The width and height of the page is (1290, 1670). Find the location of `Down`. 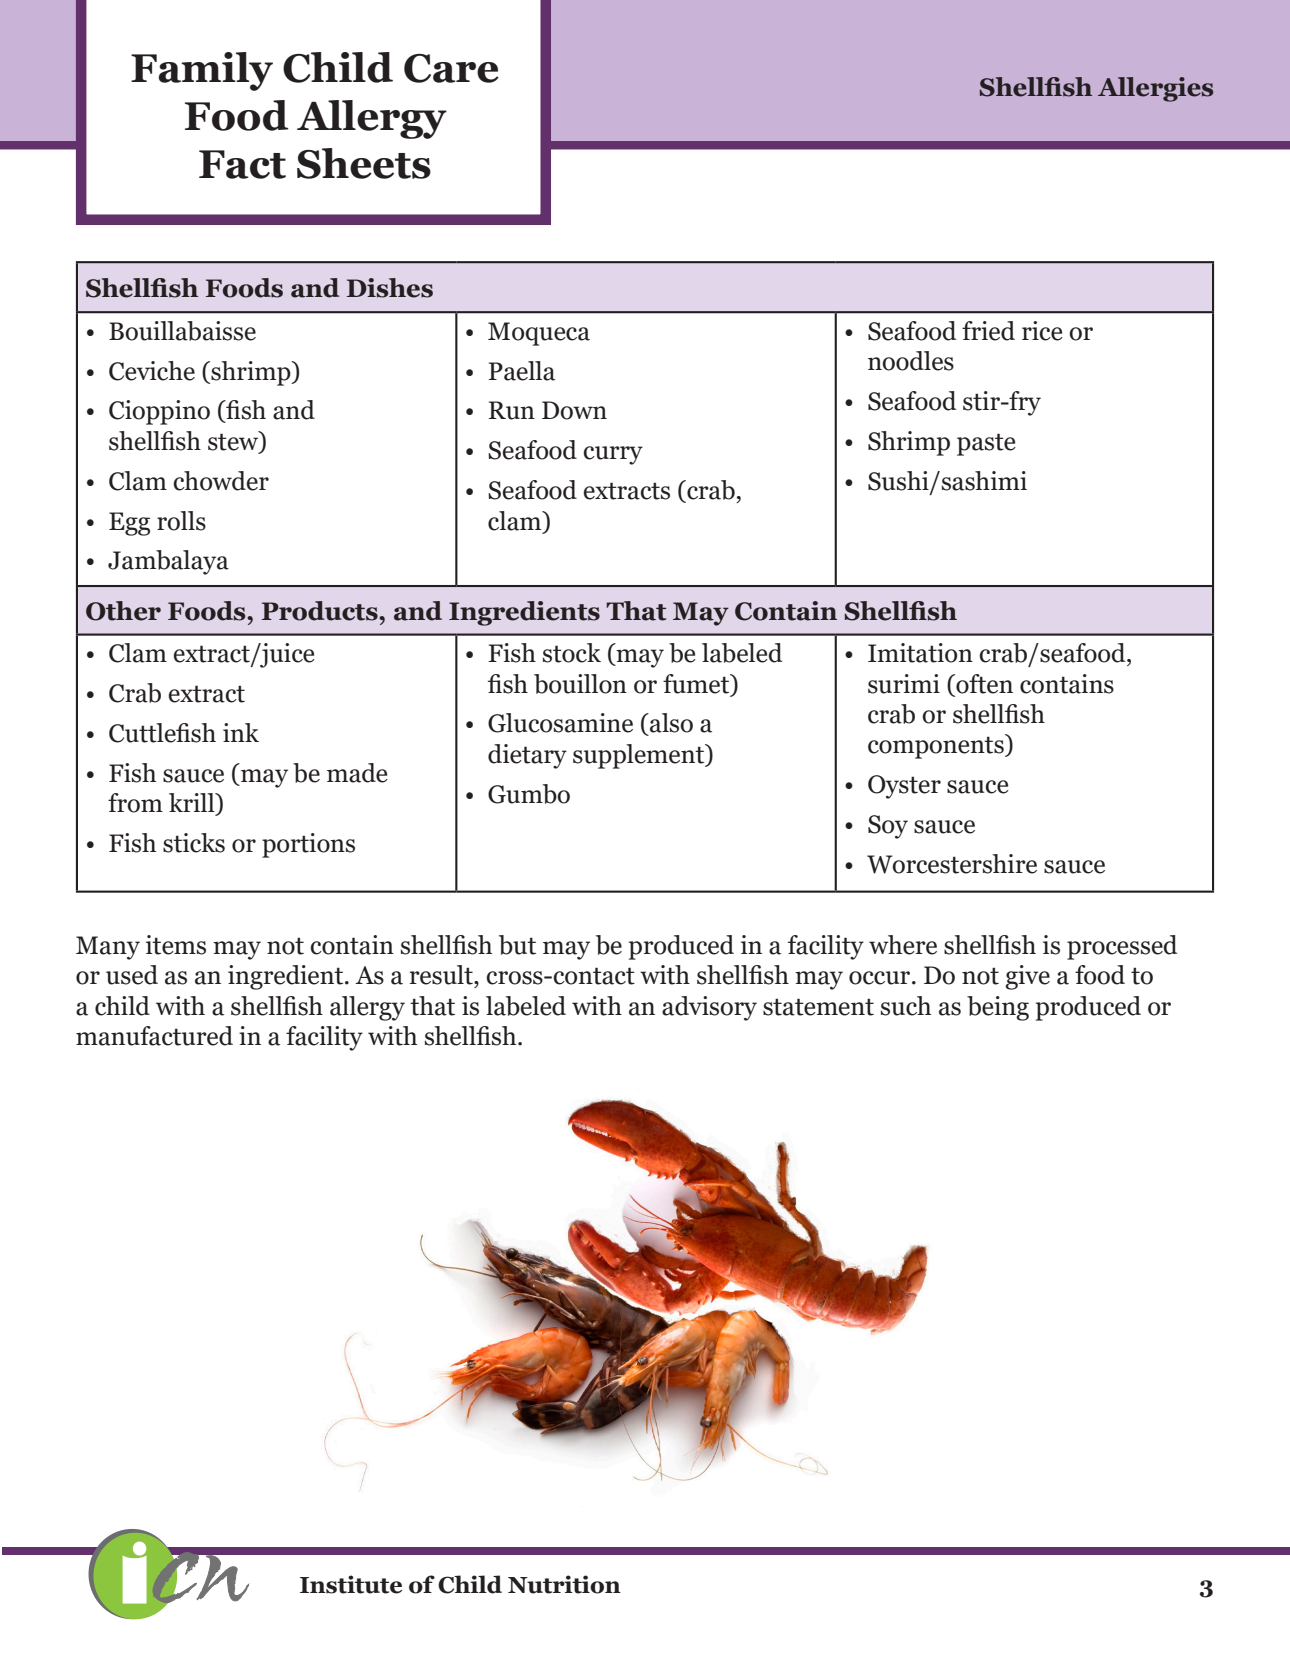

Down is located at coordinates (574, 410).
